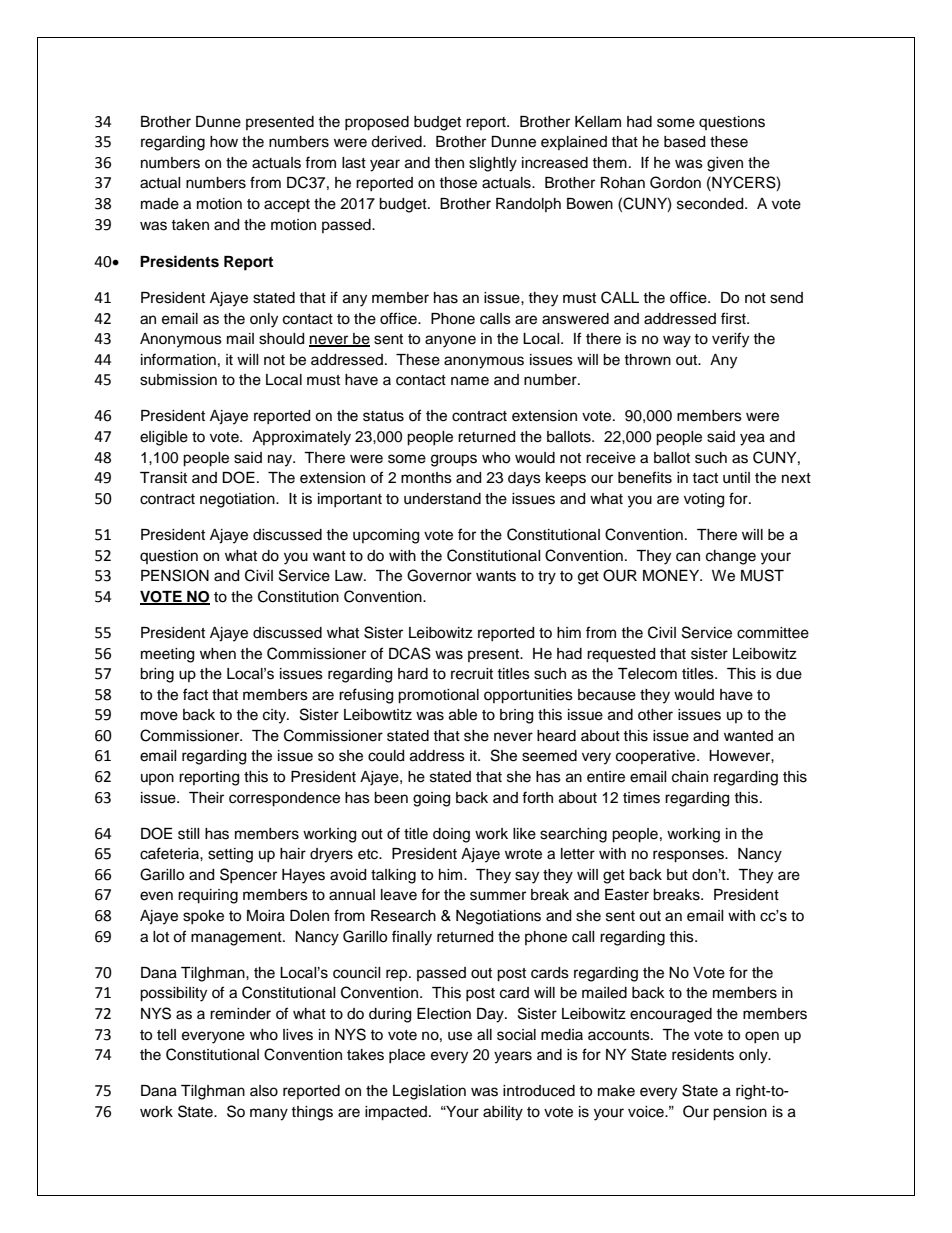 This page has height=1233, width=952. Describe the element at coordinates (493, 164) in the page. I see `slightly` at that location.
